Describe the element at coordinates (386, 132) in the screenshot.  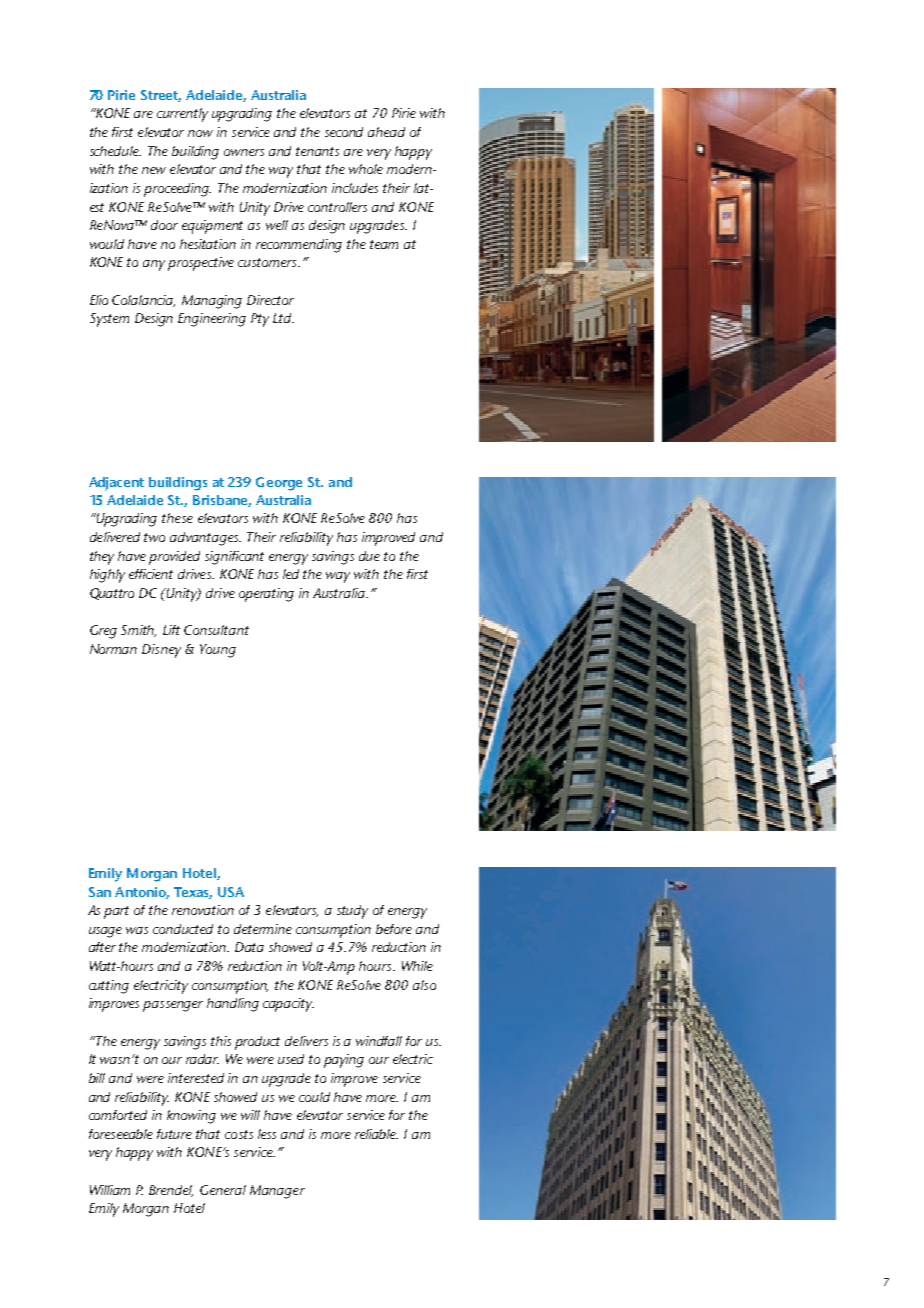
I see `ahead` at that location.
